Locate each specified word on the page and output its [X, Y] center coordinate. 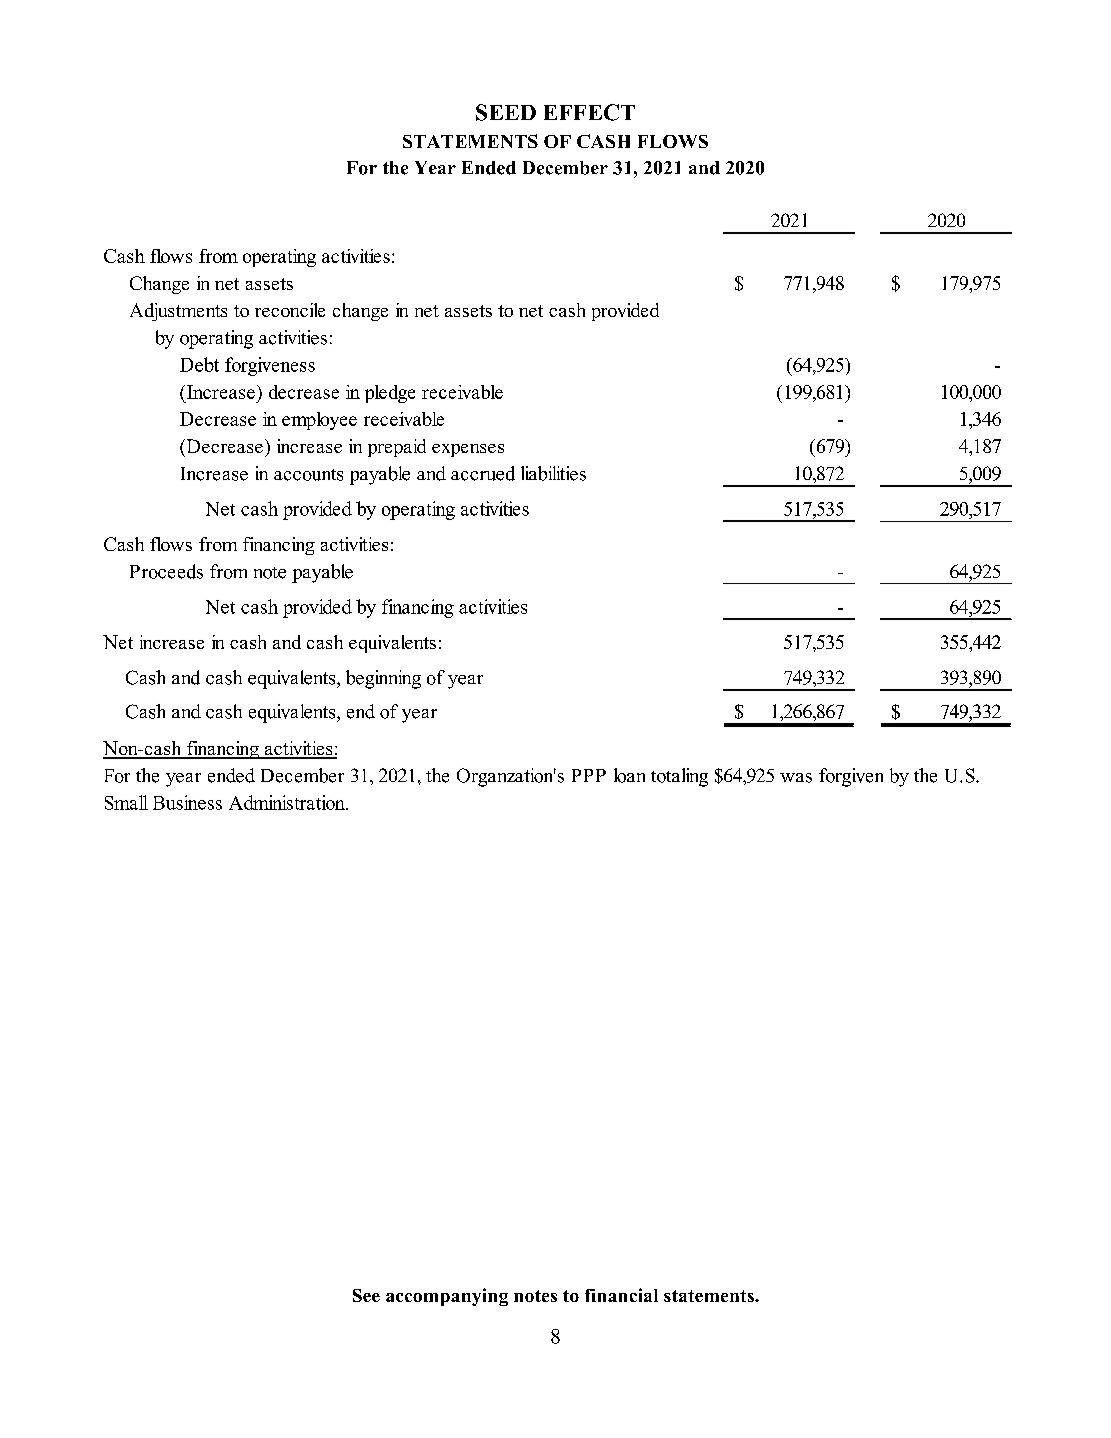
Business [187, 802]
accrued [483, 473]
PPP [589, 775]
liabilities [553, 473]
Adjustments [178, 312]
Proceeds [166, 571]
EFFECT [589, 112]
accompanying [447, 1297]
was [796, 778]
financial [621, 1295]
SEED [506, 112]
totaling [679, 777]
